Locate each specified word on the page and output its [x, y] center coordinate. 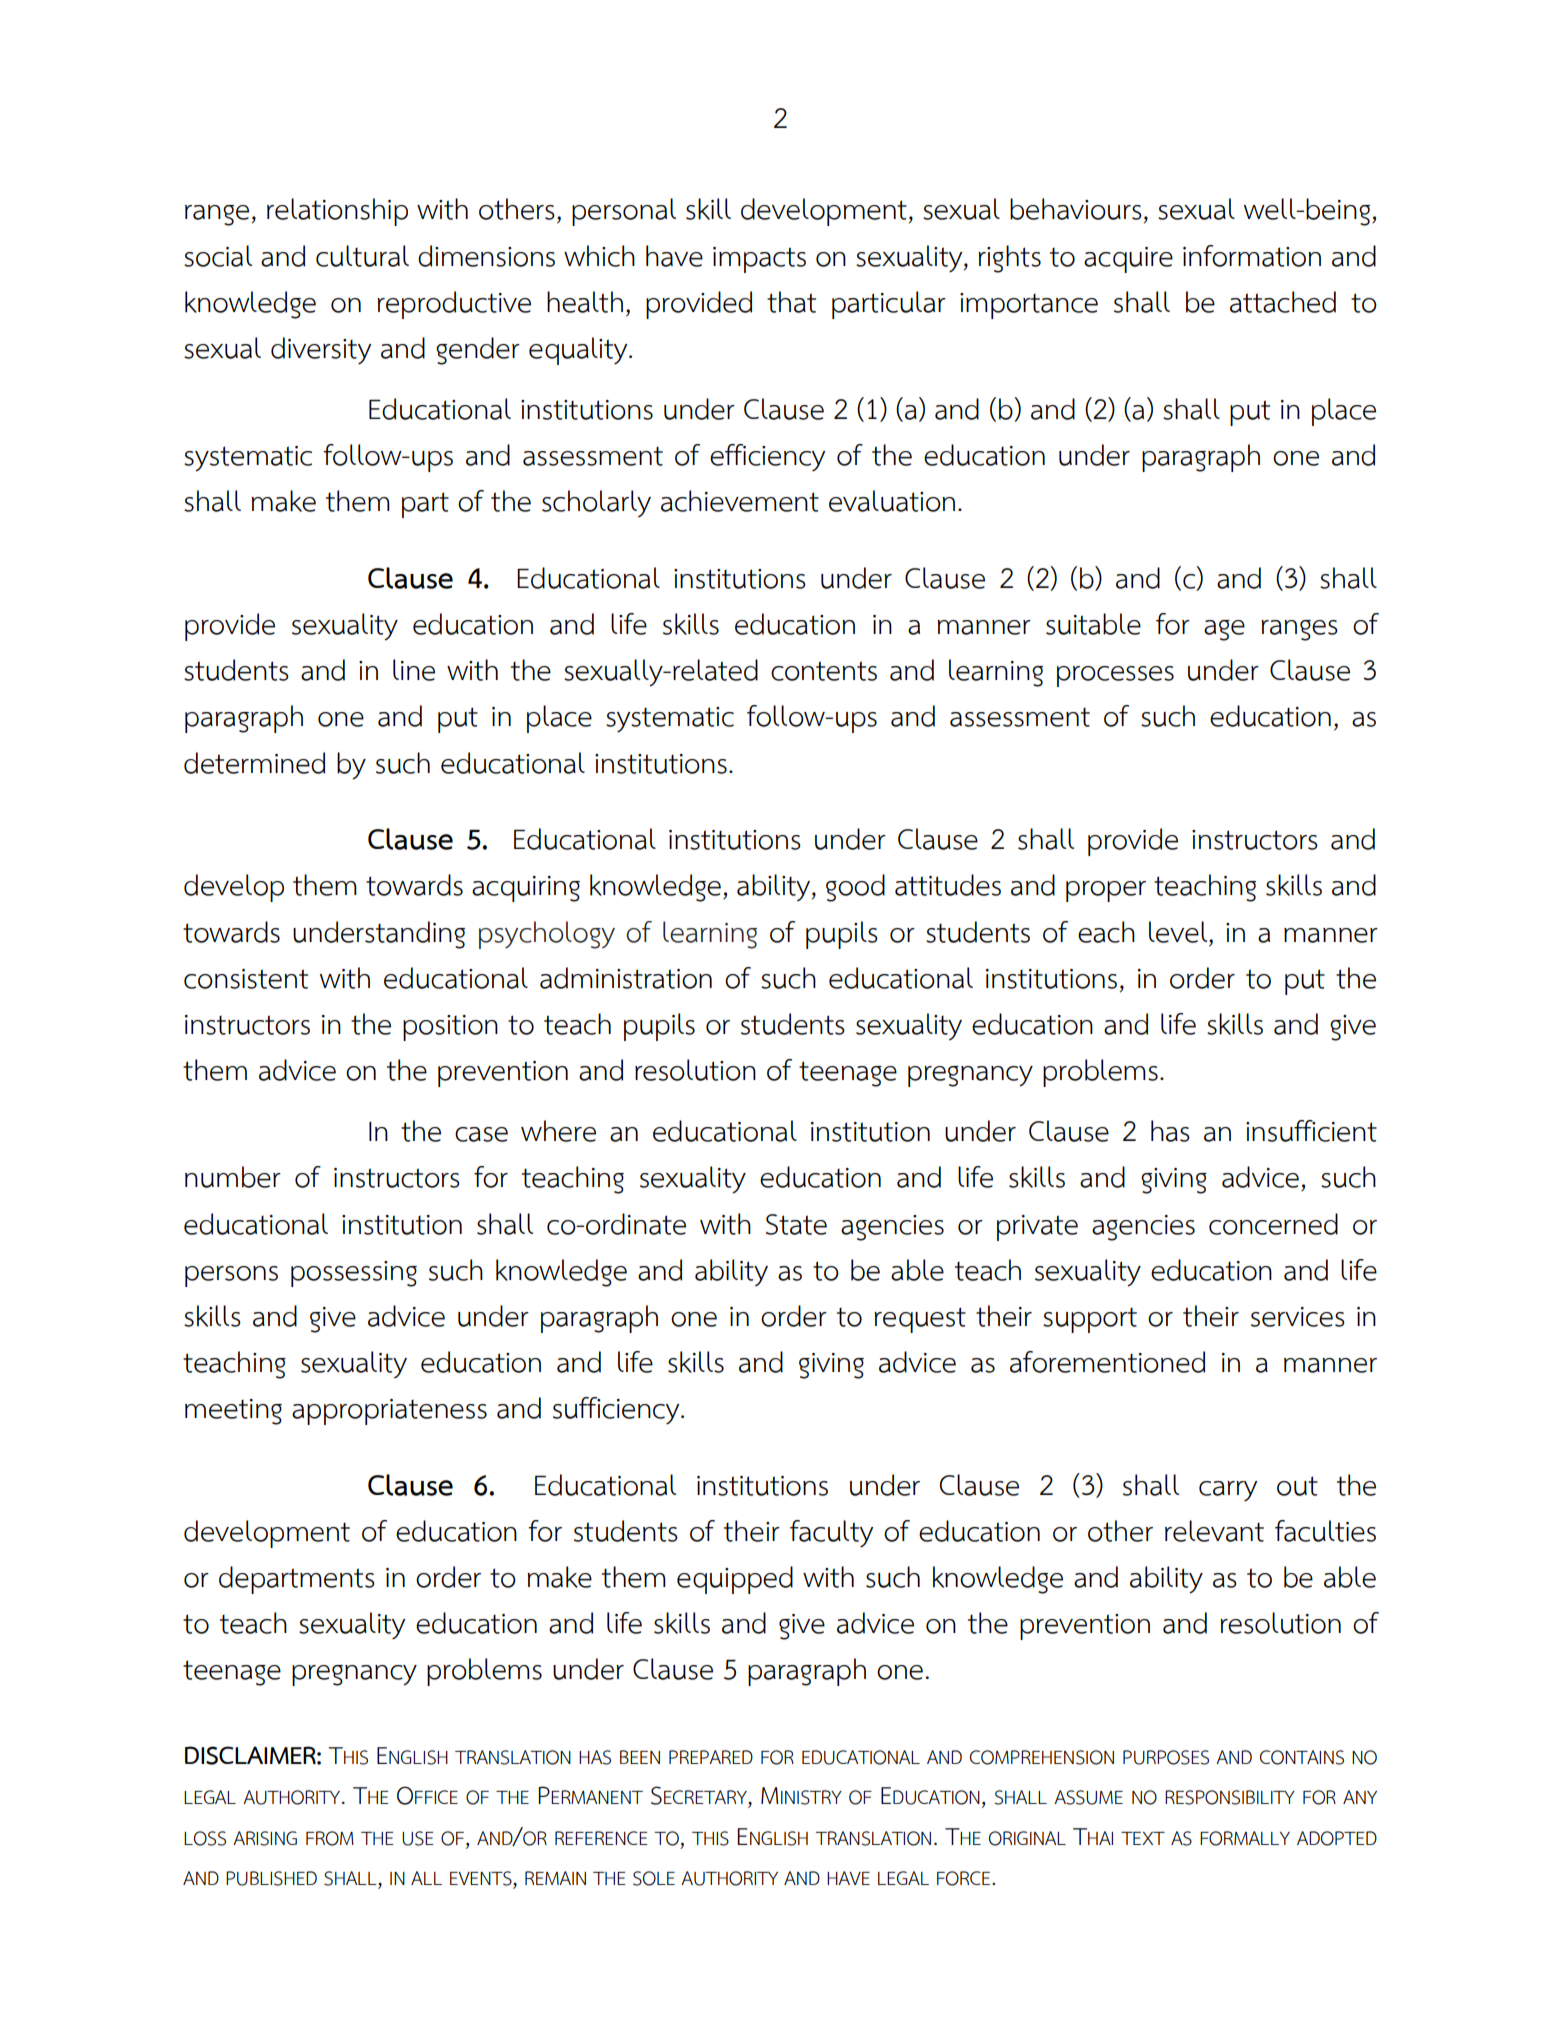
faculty [832, 1533]
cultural [362, 256]
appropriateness [389, 1412]
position [450, 1028]
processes [1115, 676]
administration [626, 978]
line [414, 670]
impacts [759, 260]
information [1252, 256]
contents [824, 671]
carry [1228, 1491]
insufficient [1311, 1131]
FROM [330, 1838]
